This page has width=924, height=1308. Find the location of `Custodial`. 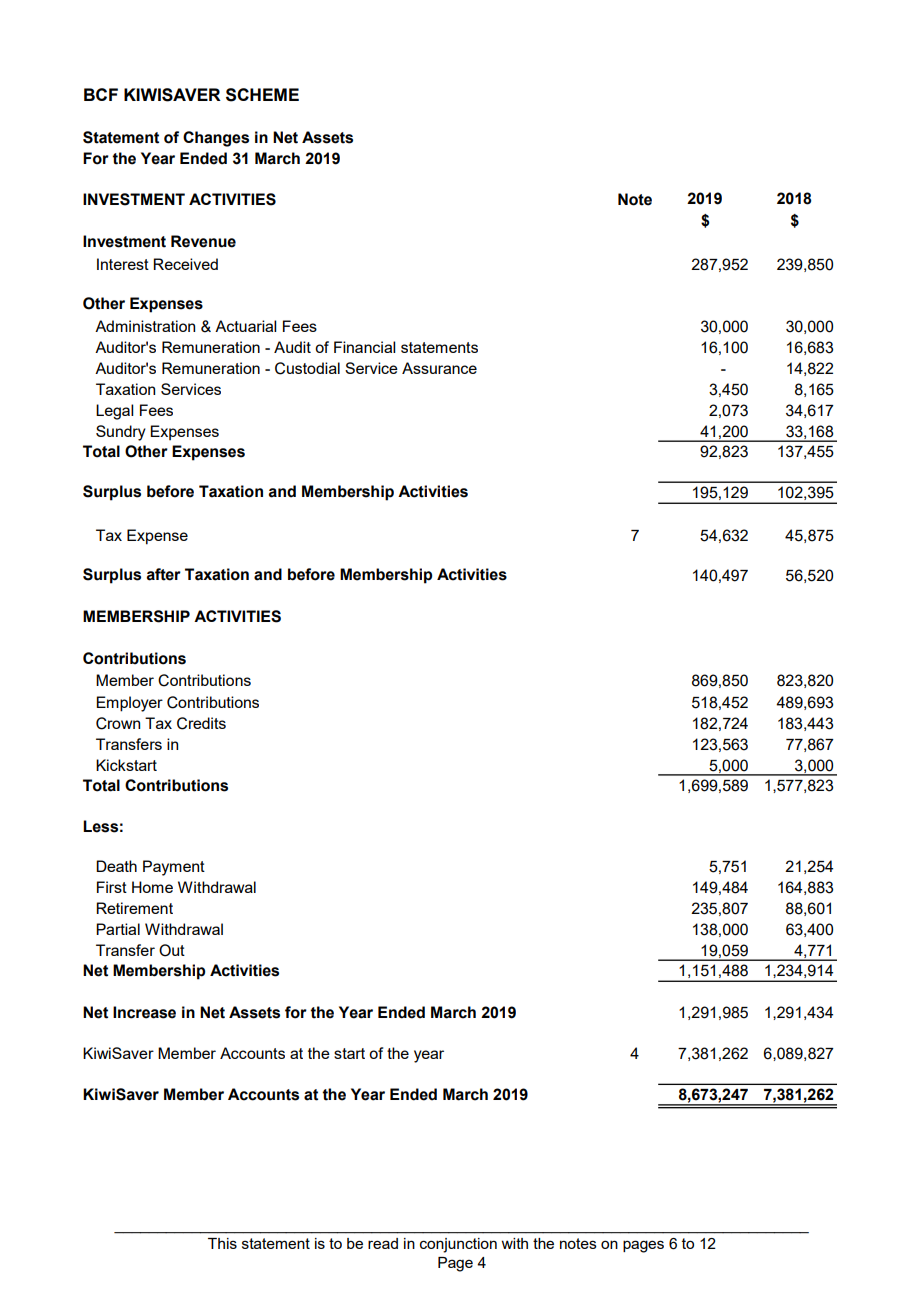

Custodial is located at coordinates (307, 368).
